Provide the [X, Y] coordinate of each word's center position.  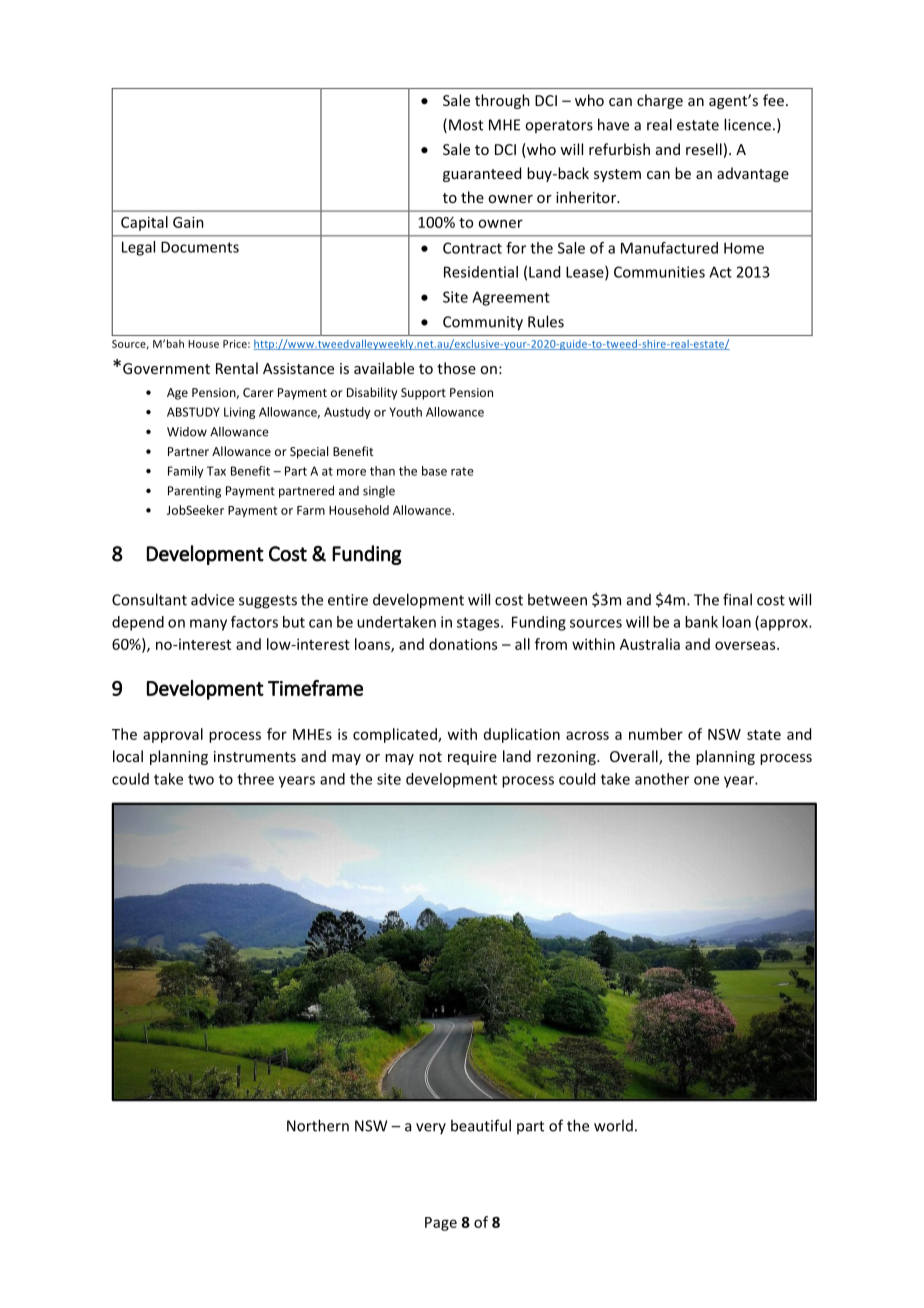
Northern [318, 1125]
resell [704, 149]
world [613, 1125]
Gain [188, 222]
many [208, 625]
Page [441, 1224]
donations [463, 644]
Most [466, 125]
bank [701, 622]
